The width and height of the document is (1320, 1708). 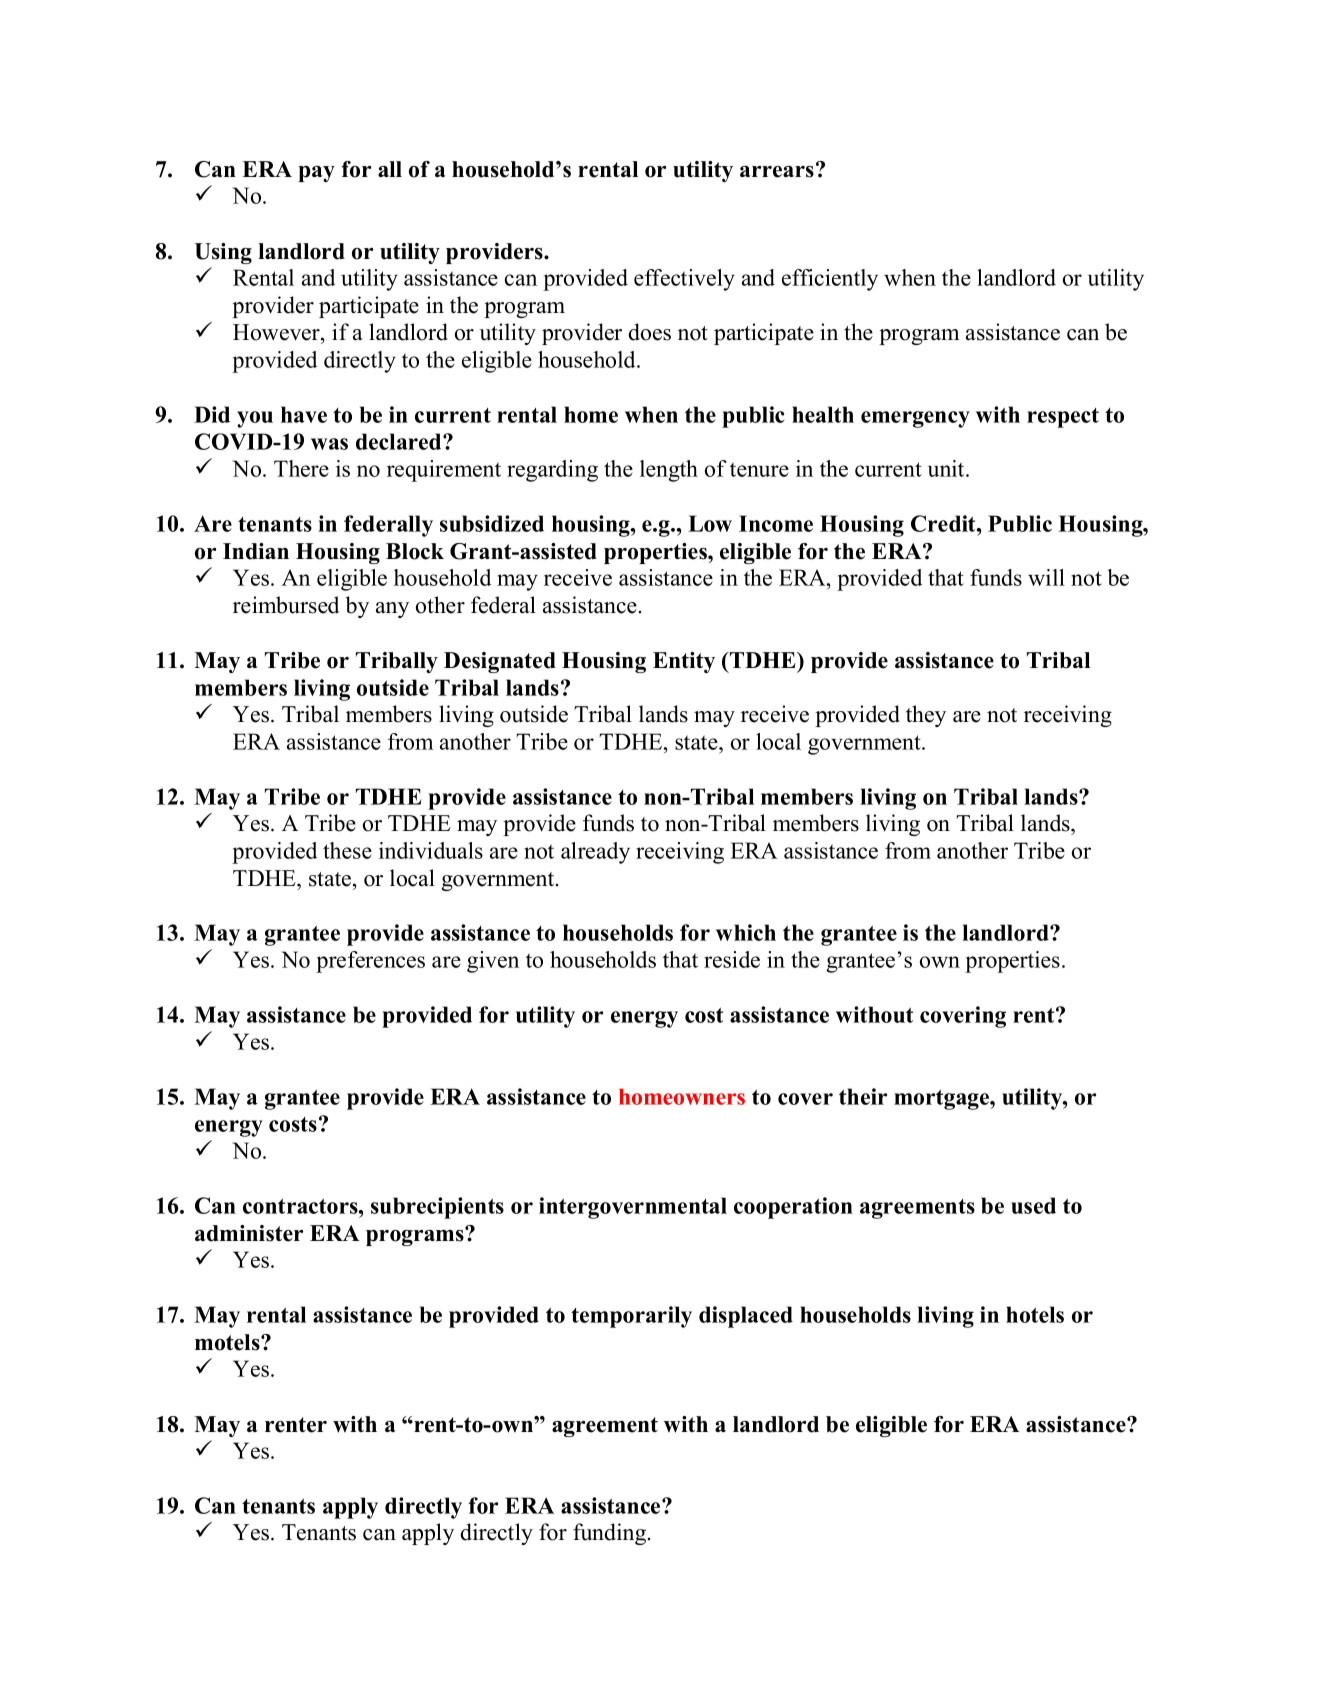 I want to click on pay, so click(x=316, y=174).
